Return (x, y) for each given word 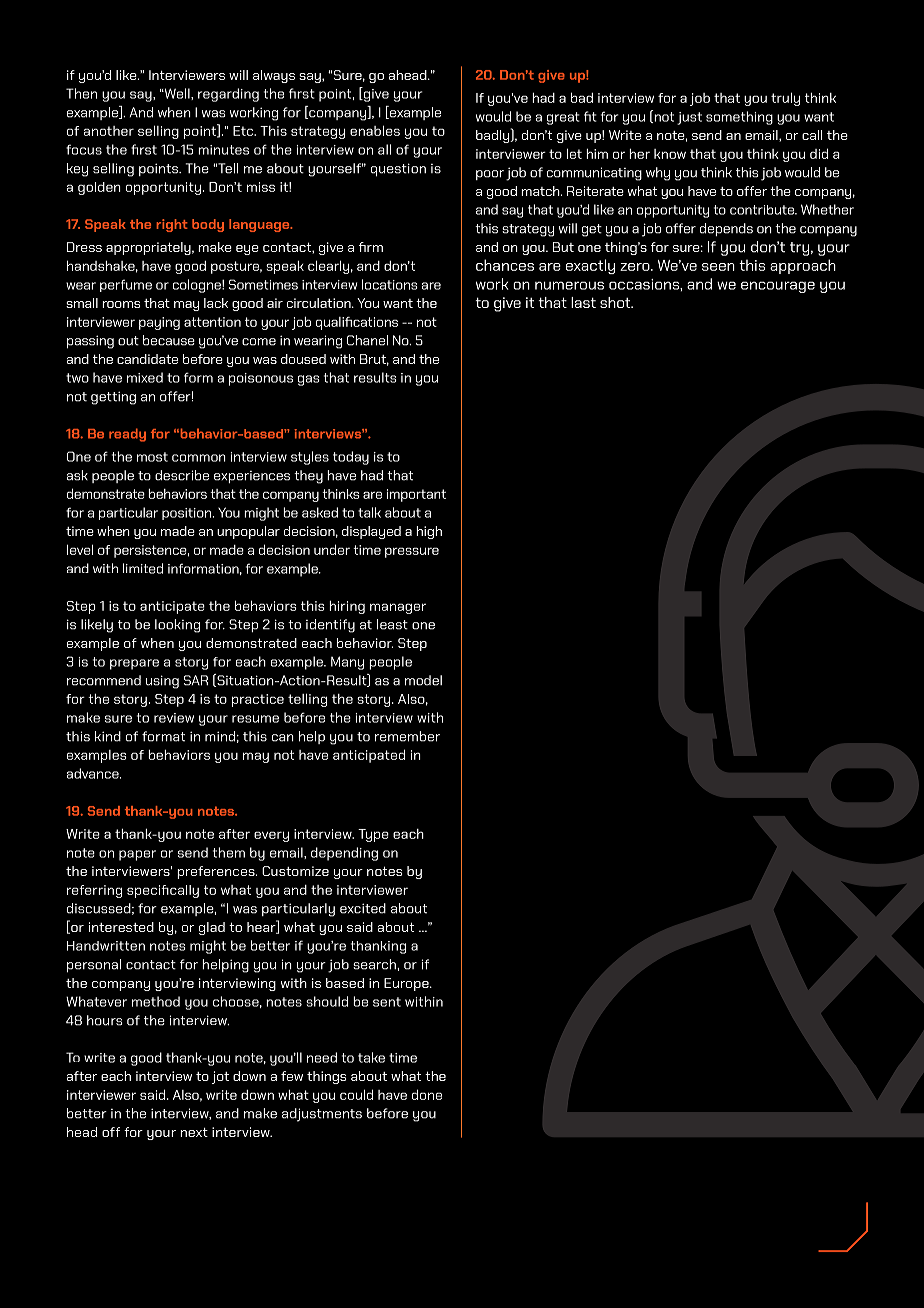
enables (375, 130)
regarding (228, 95)
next (194, 1132)
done (427, 1094)
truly (785, 99)
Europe (407, 984)
